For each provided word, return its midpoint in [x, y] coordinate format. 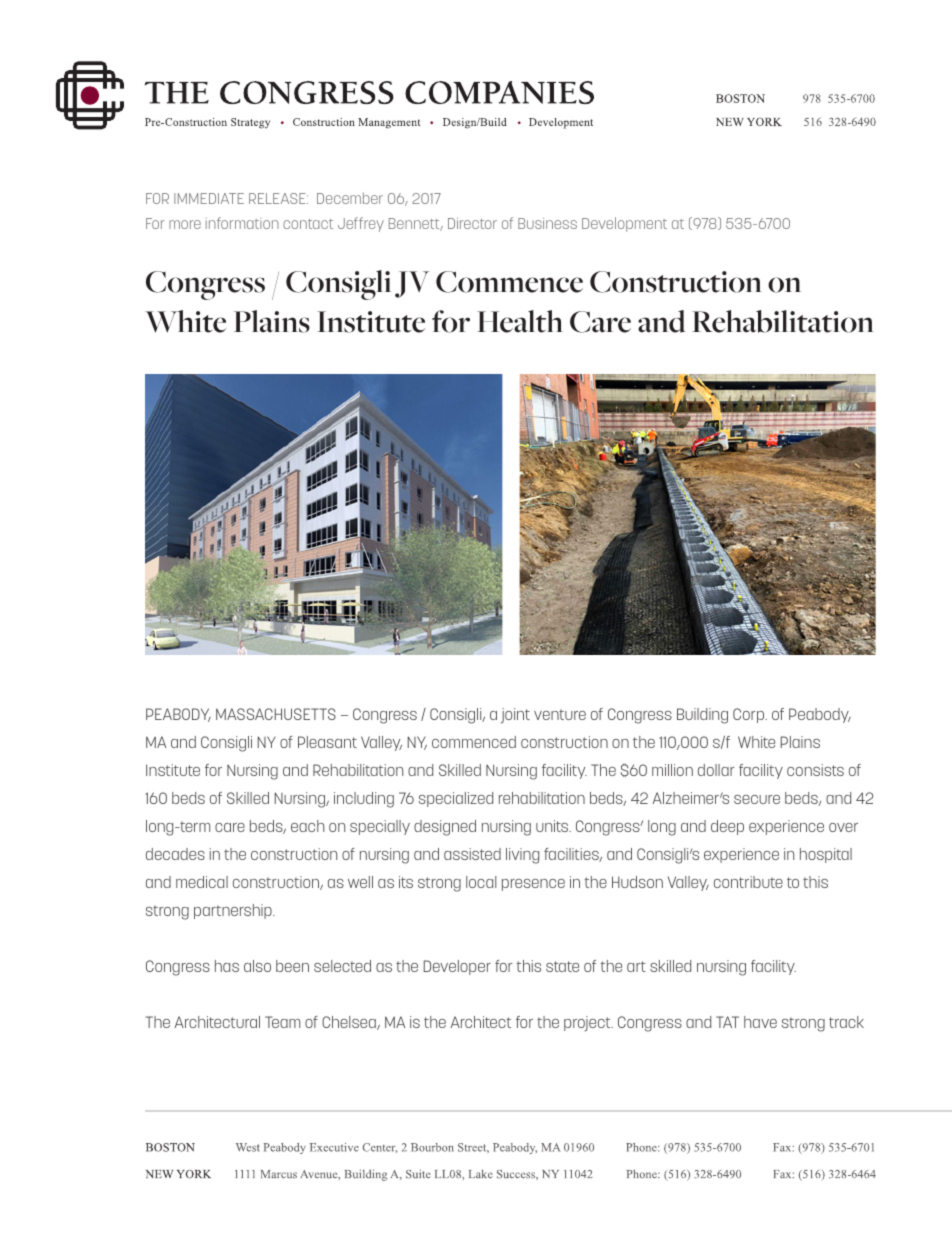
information [242, 223]
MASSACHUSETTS [276, 714]
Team [282, 1022]
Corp [749, 715]
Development [624, 224]
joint [515, 716]
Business [547, 223]
